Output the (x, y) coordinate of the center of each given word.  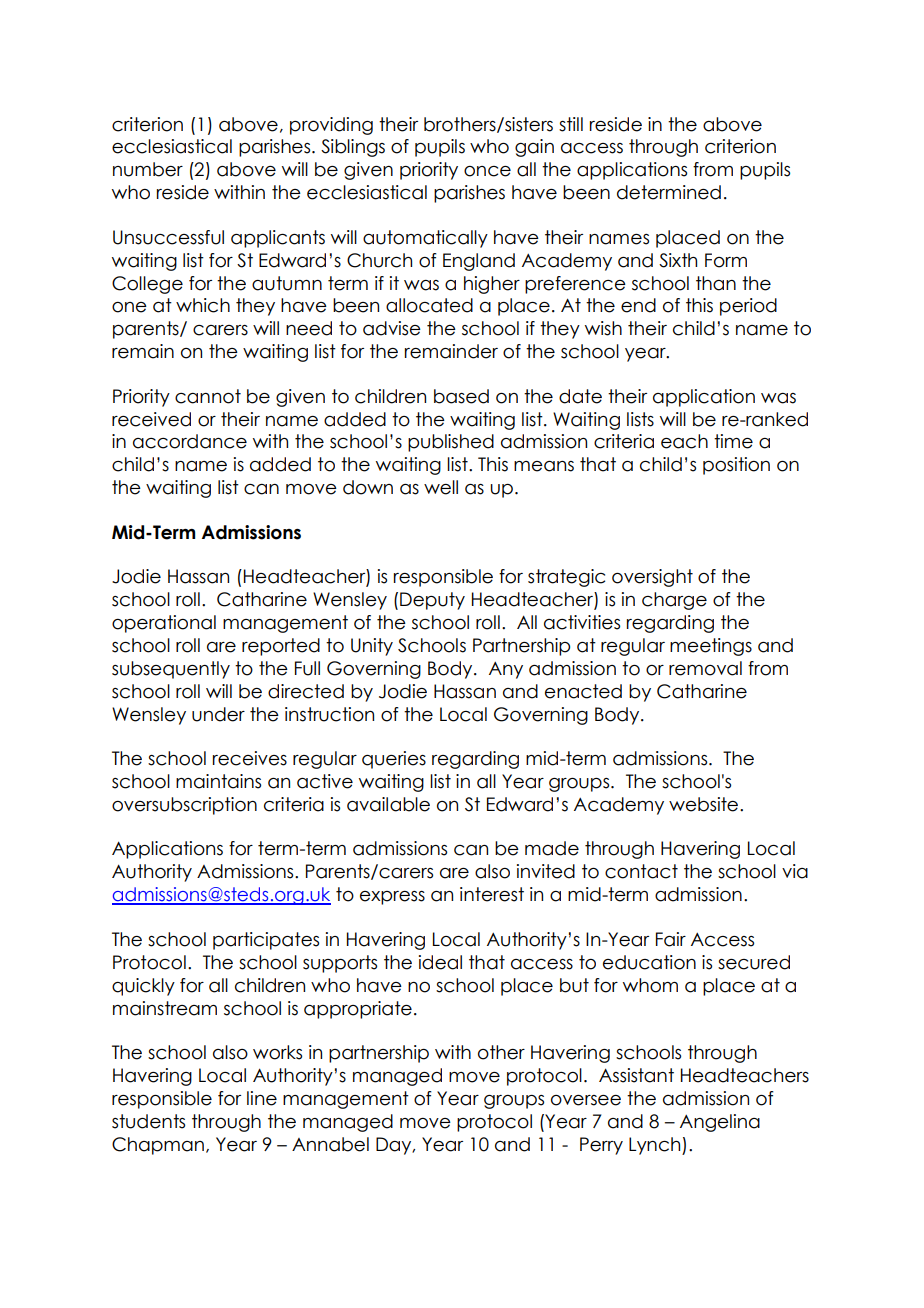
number (148, 169)
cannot (208, 396)
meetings (711, 647)
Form (726, 260)
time (733, 441)
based (461, 396)
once (487, 171)
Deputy (432, 601)
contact (641, 871)
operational (164, 624)
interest (492, 894)
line (262, 1098)
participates (266, 941)
